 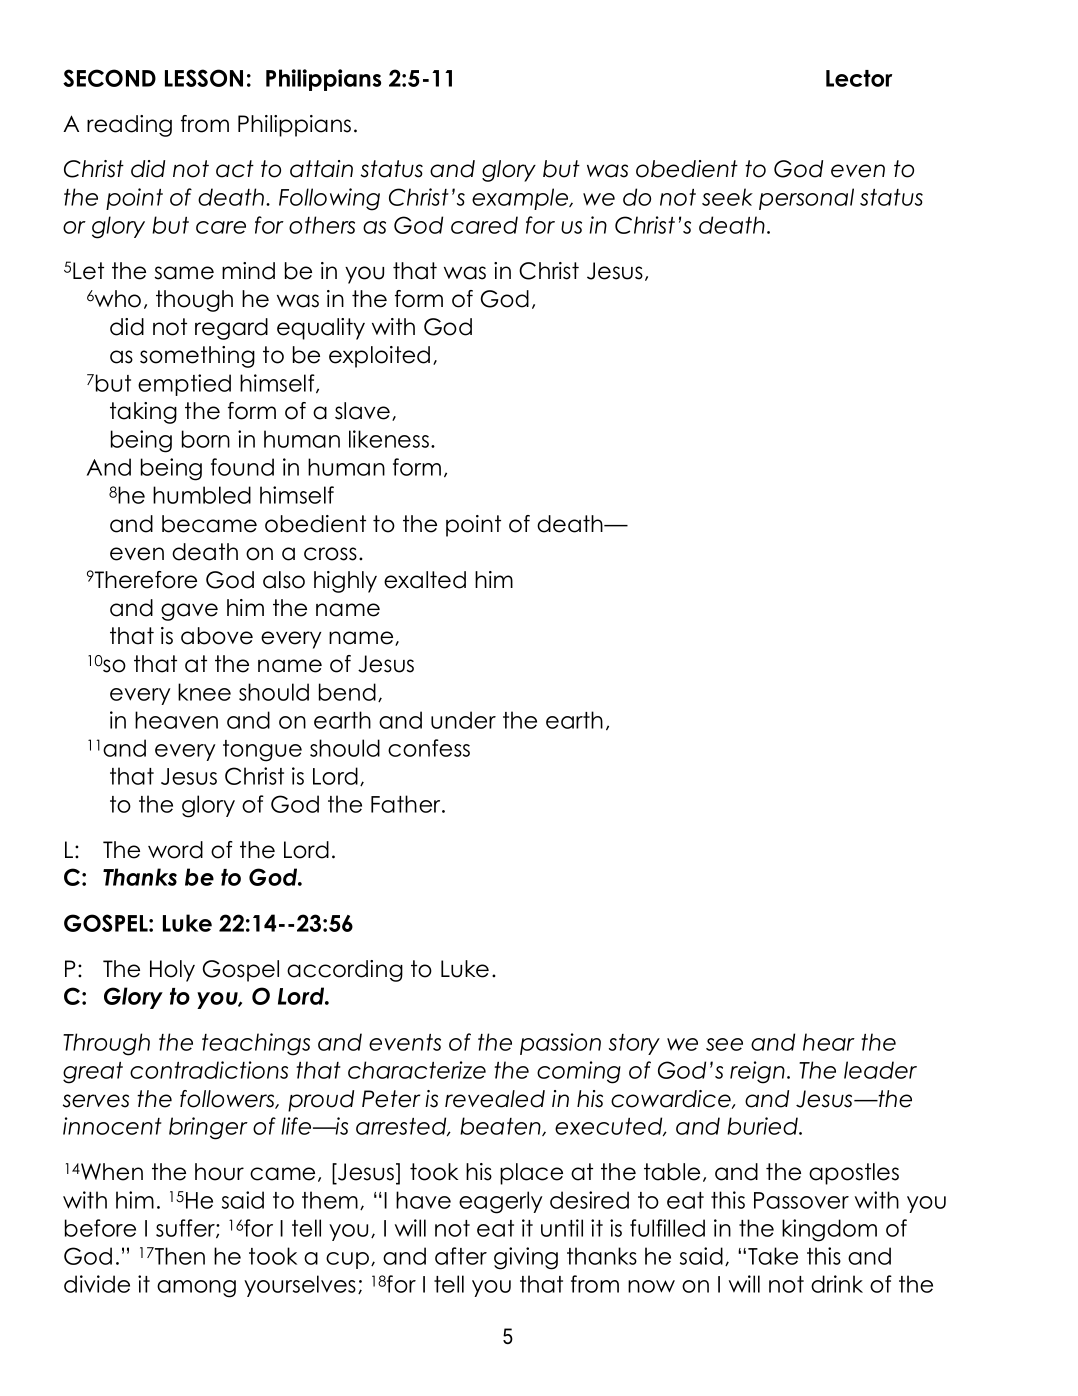 I want to click on under, so click(x=463, y=720).
